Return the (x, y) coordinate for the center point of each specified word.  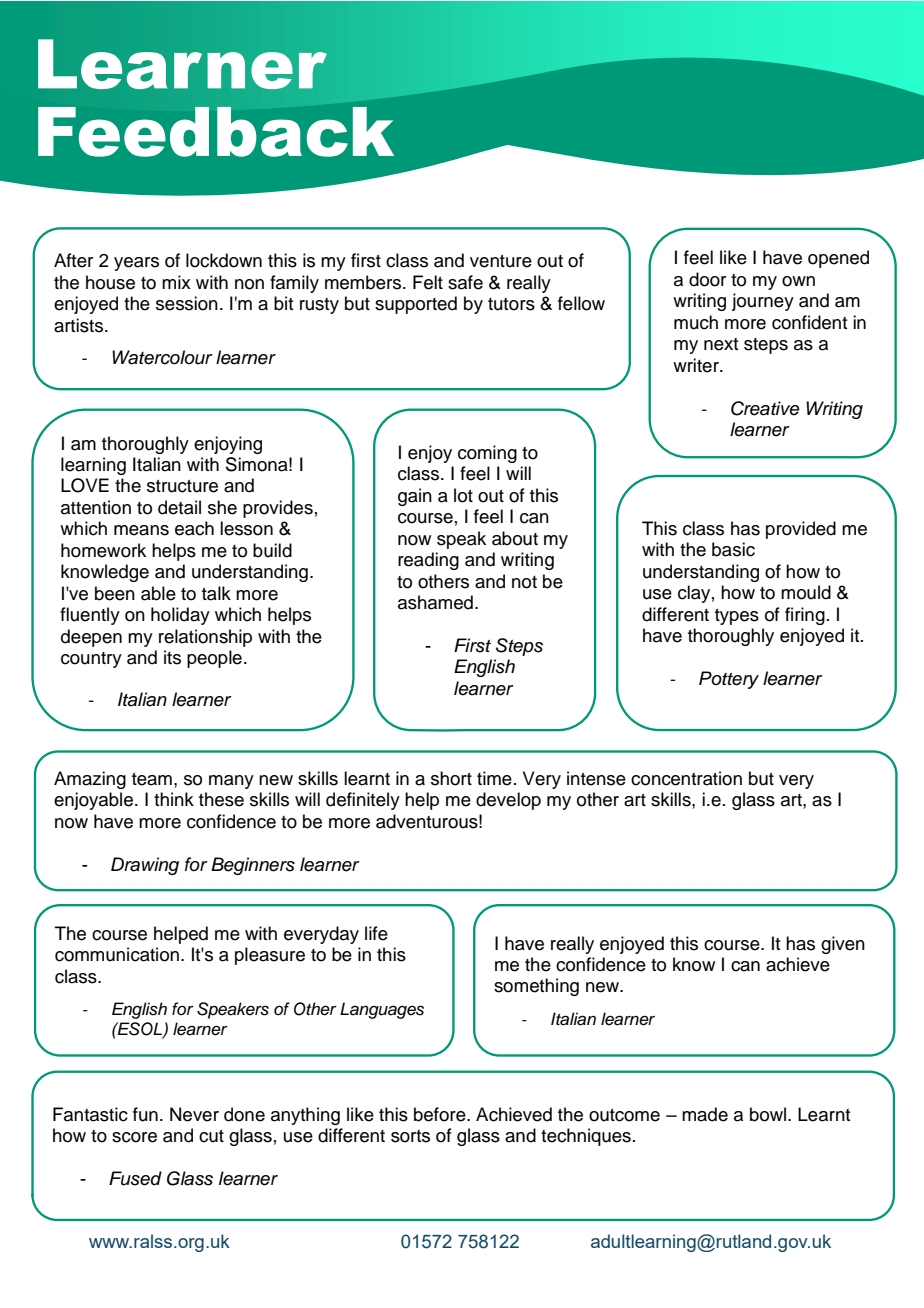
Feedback (216, 132)
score (134, 1137)
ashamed (435, 602)
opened (838, 259)
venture (501, 261)
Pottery (729, 680)
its (172, 657)
